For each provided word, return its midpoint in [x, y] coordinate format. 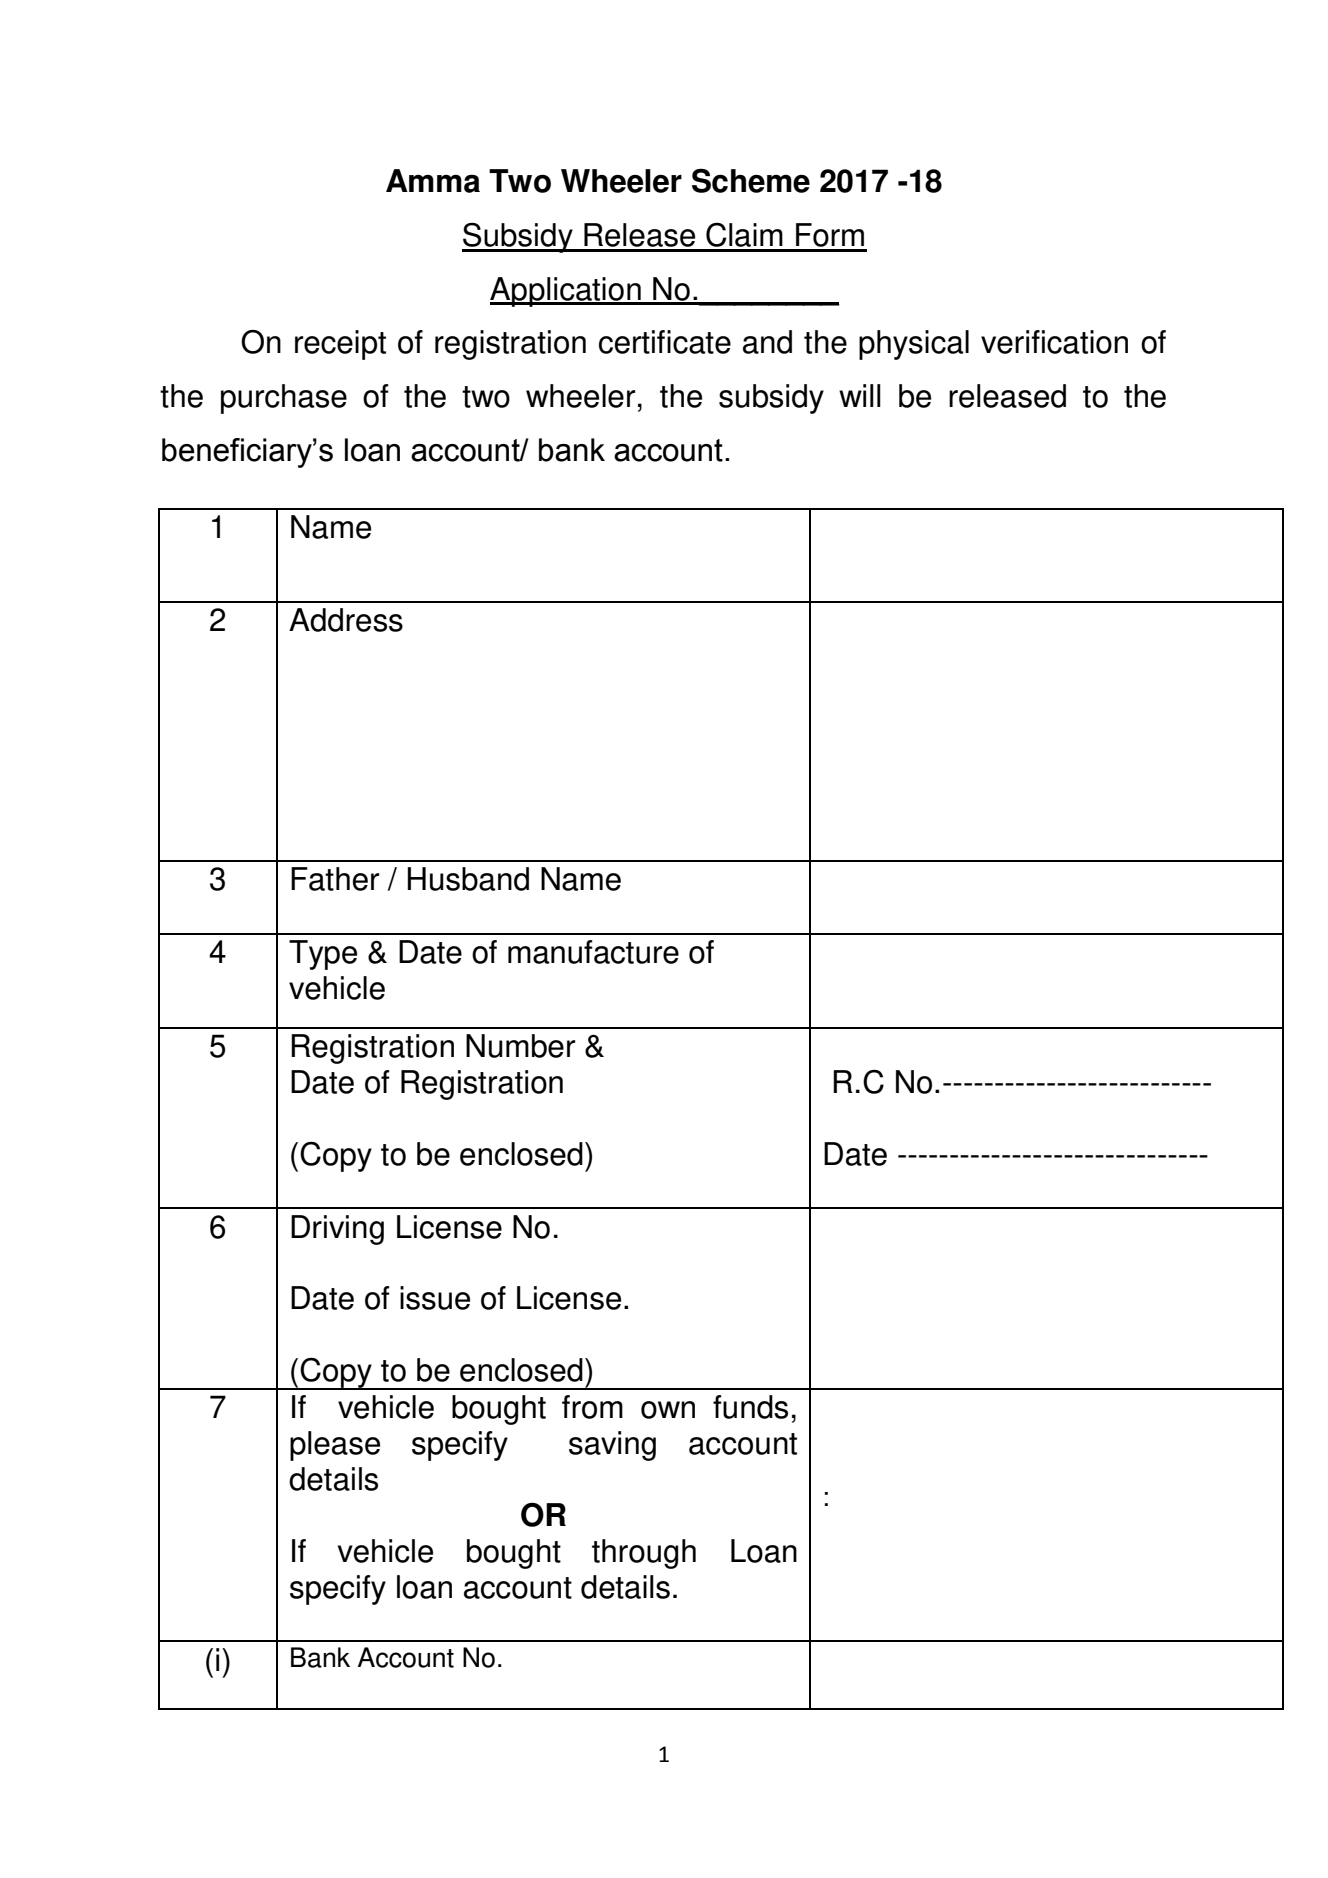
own [668, 1410]
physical [914, 345]
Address [346, 620]
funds [750, 1407]
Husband [468, 879]
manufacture [593, 952]
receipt [340, 345]
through [644, 1554]
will [860, 395]
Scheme [751, 180]
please [335, 1446]
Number [520, 1046]
